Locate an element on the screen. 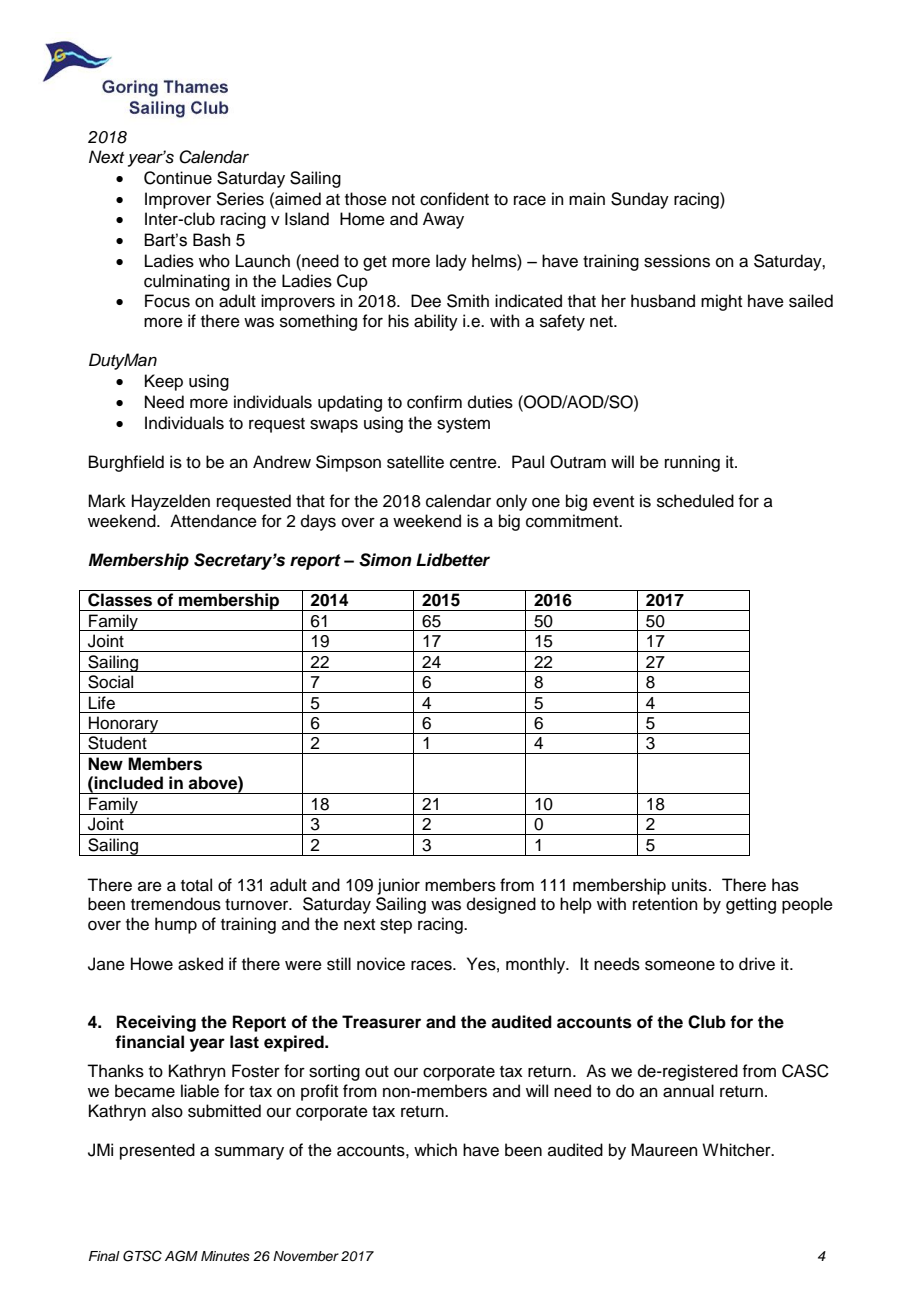 This screenshot has height=1308, width=924. New is located at coordinates (105, 764).
